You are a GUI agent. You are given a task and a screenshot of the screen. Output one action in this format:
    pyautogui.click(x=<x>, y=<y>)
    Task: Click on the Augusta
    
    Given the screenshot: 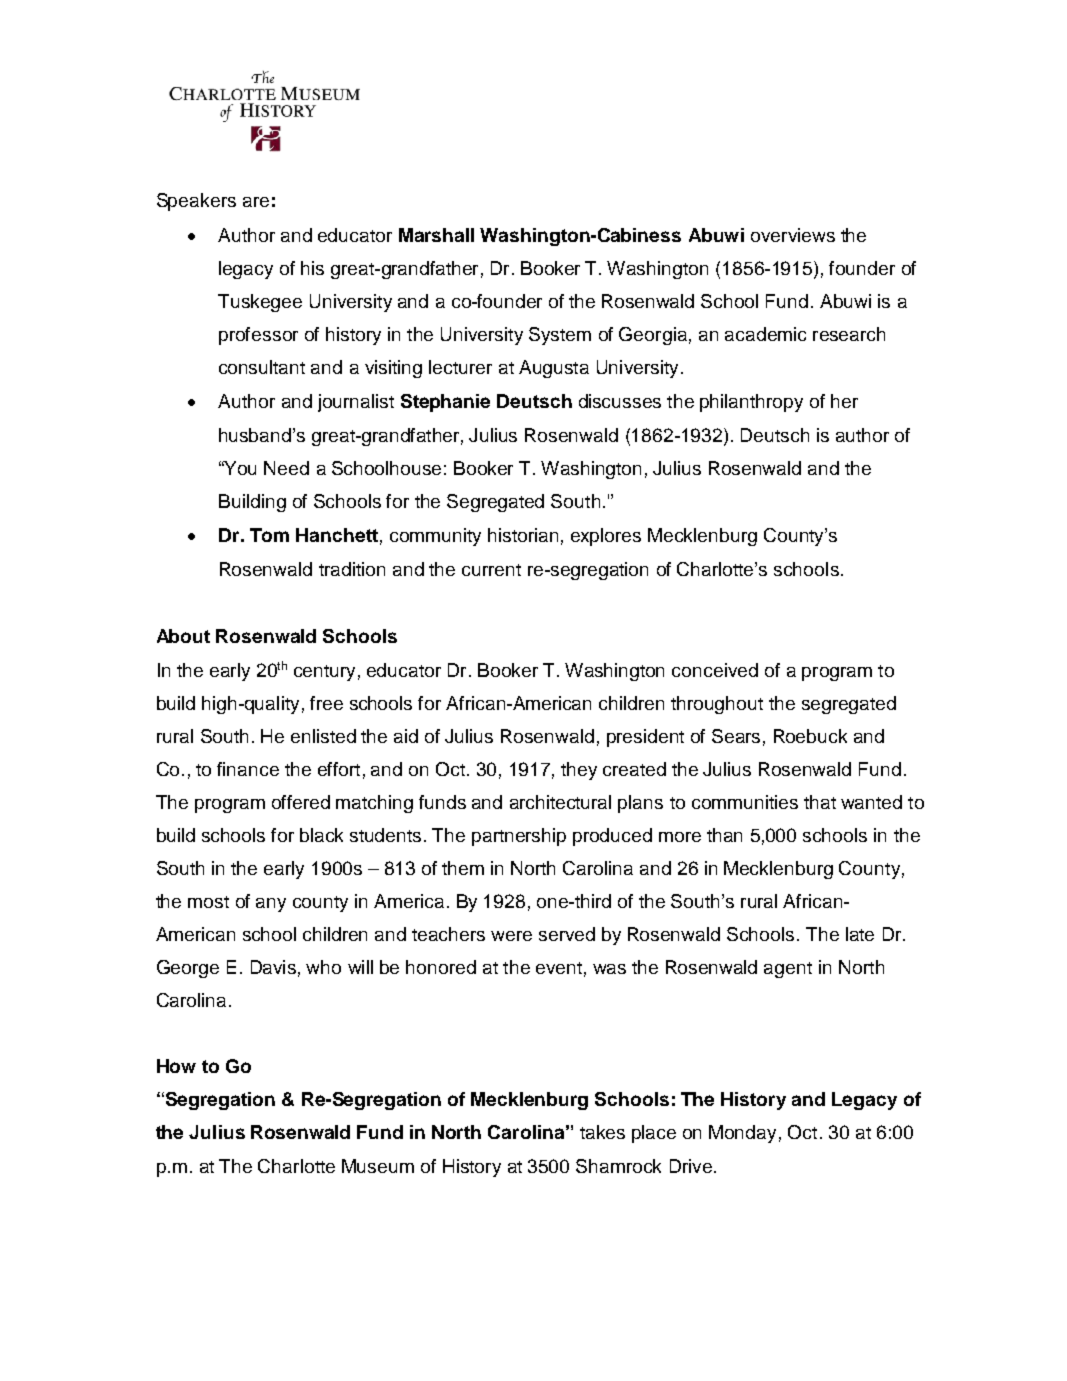 What is the action you would take?
    pyautogui.click(x=554, y=369)
